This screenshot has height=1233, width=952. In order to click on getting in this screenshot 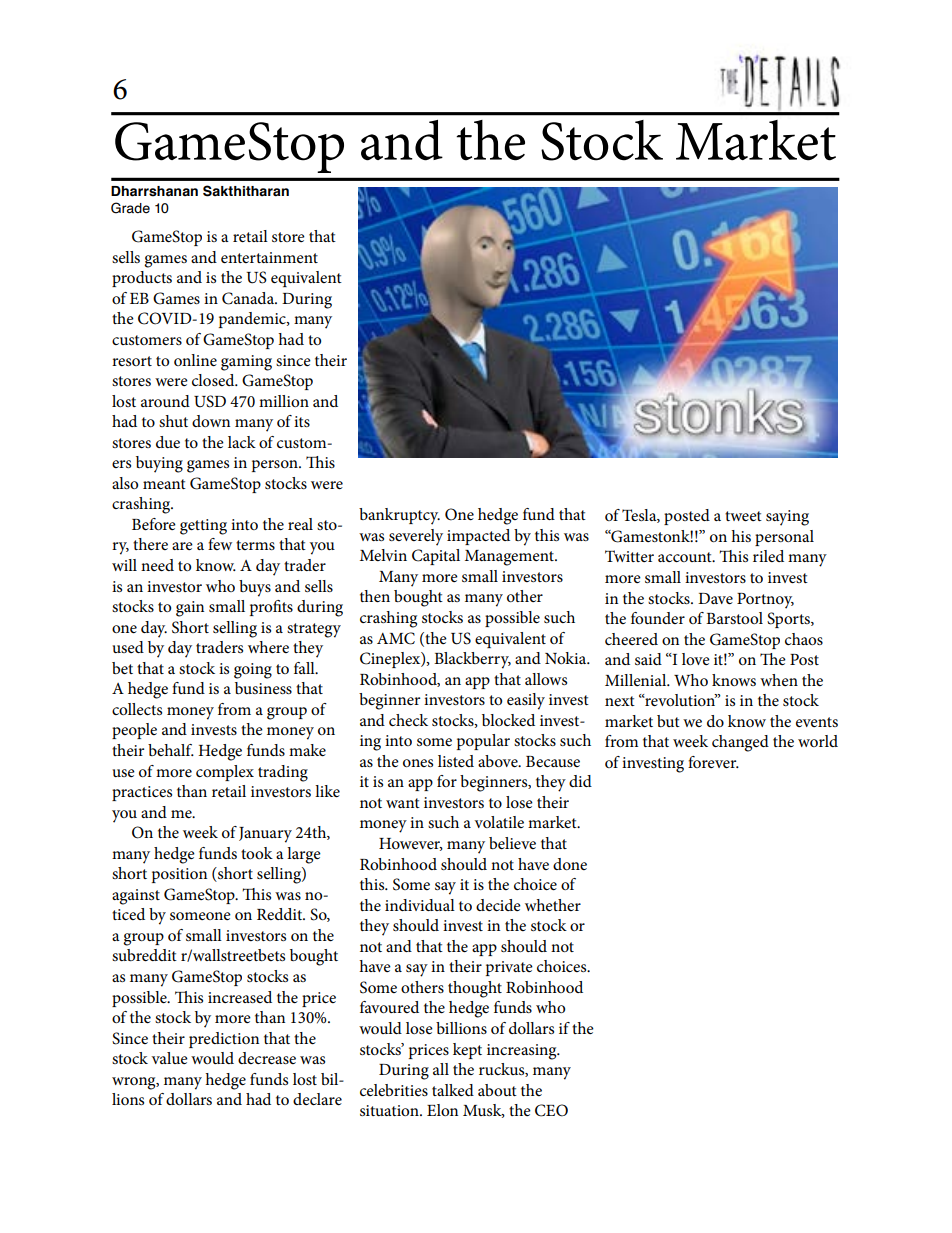, I will do `click(203, 527)`.
